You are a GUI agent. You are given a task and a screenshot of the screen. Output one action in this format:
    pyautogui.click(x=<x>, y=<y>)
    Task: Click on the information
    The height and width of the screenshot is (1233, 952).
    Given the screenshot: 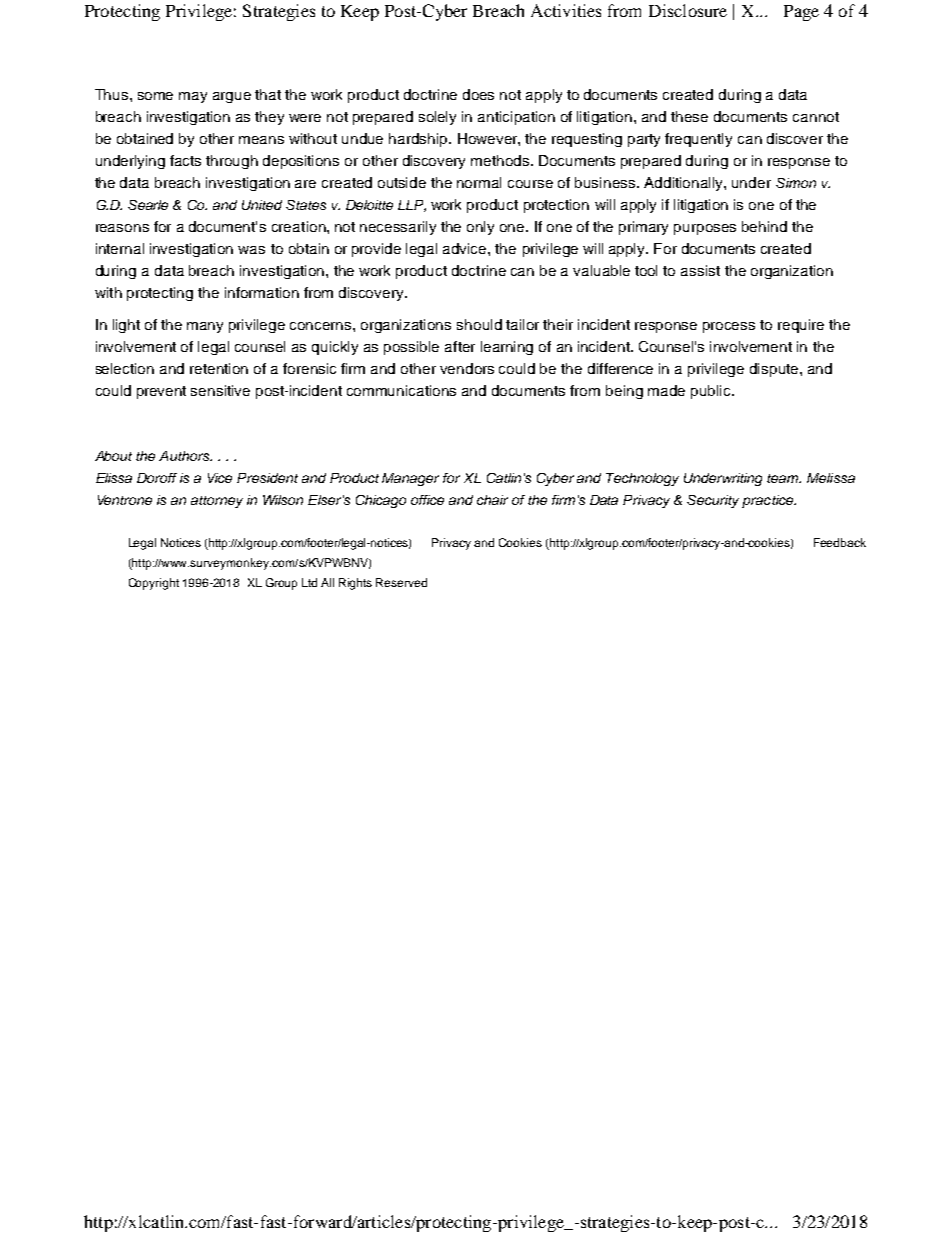 What is the action you would take?
    pyautogui.click(x=262, y=292)
